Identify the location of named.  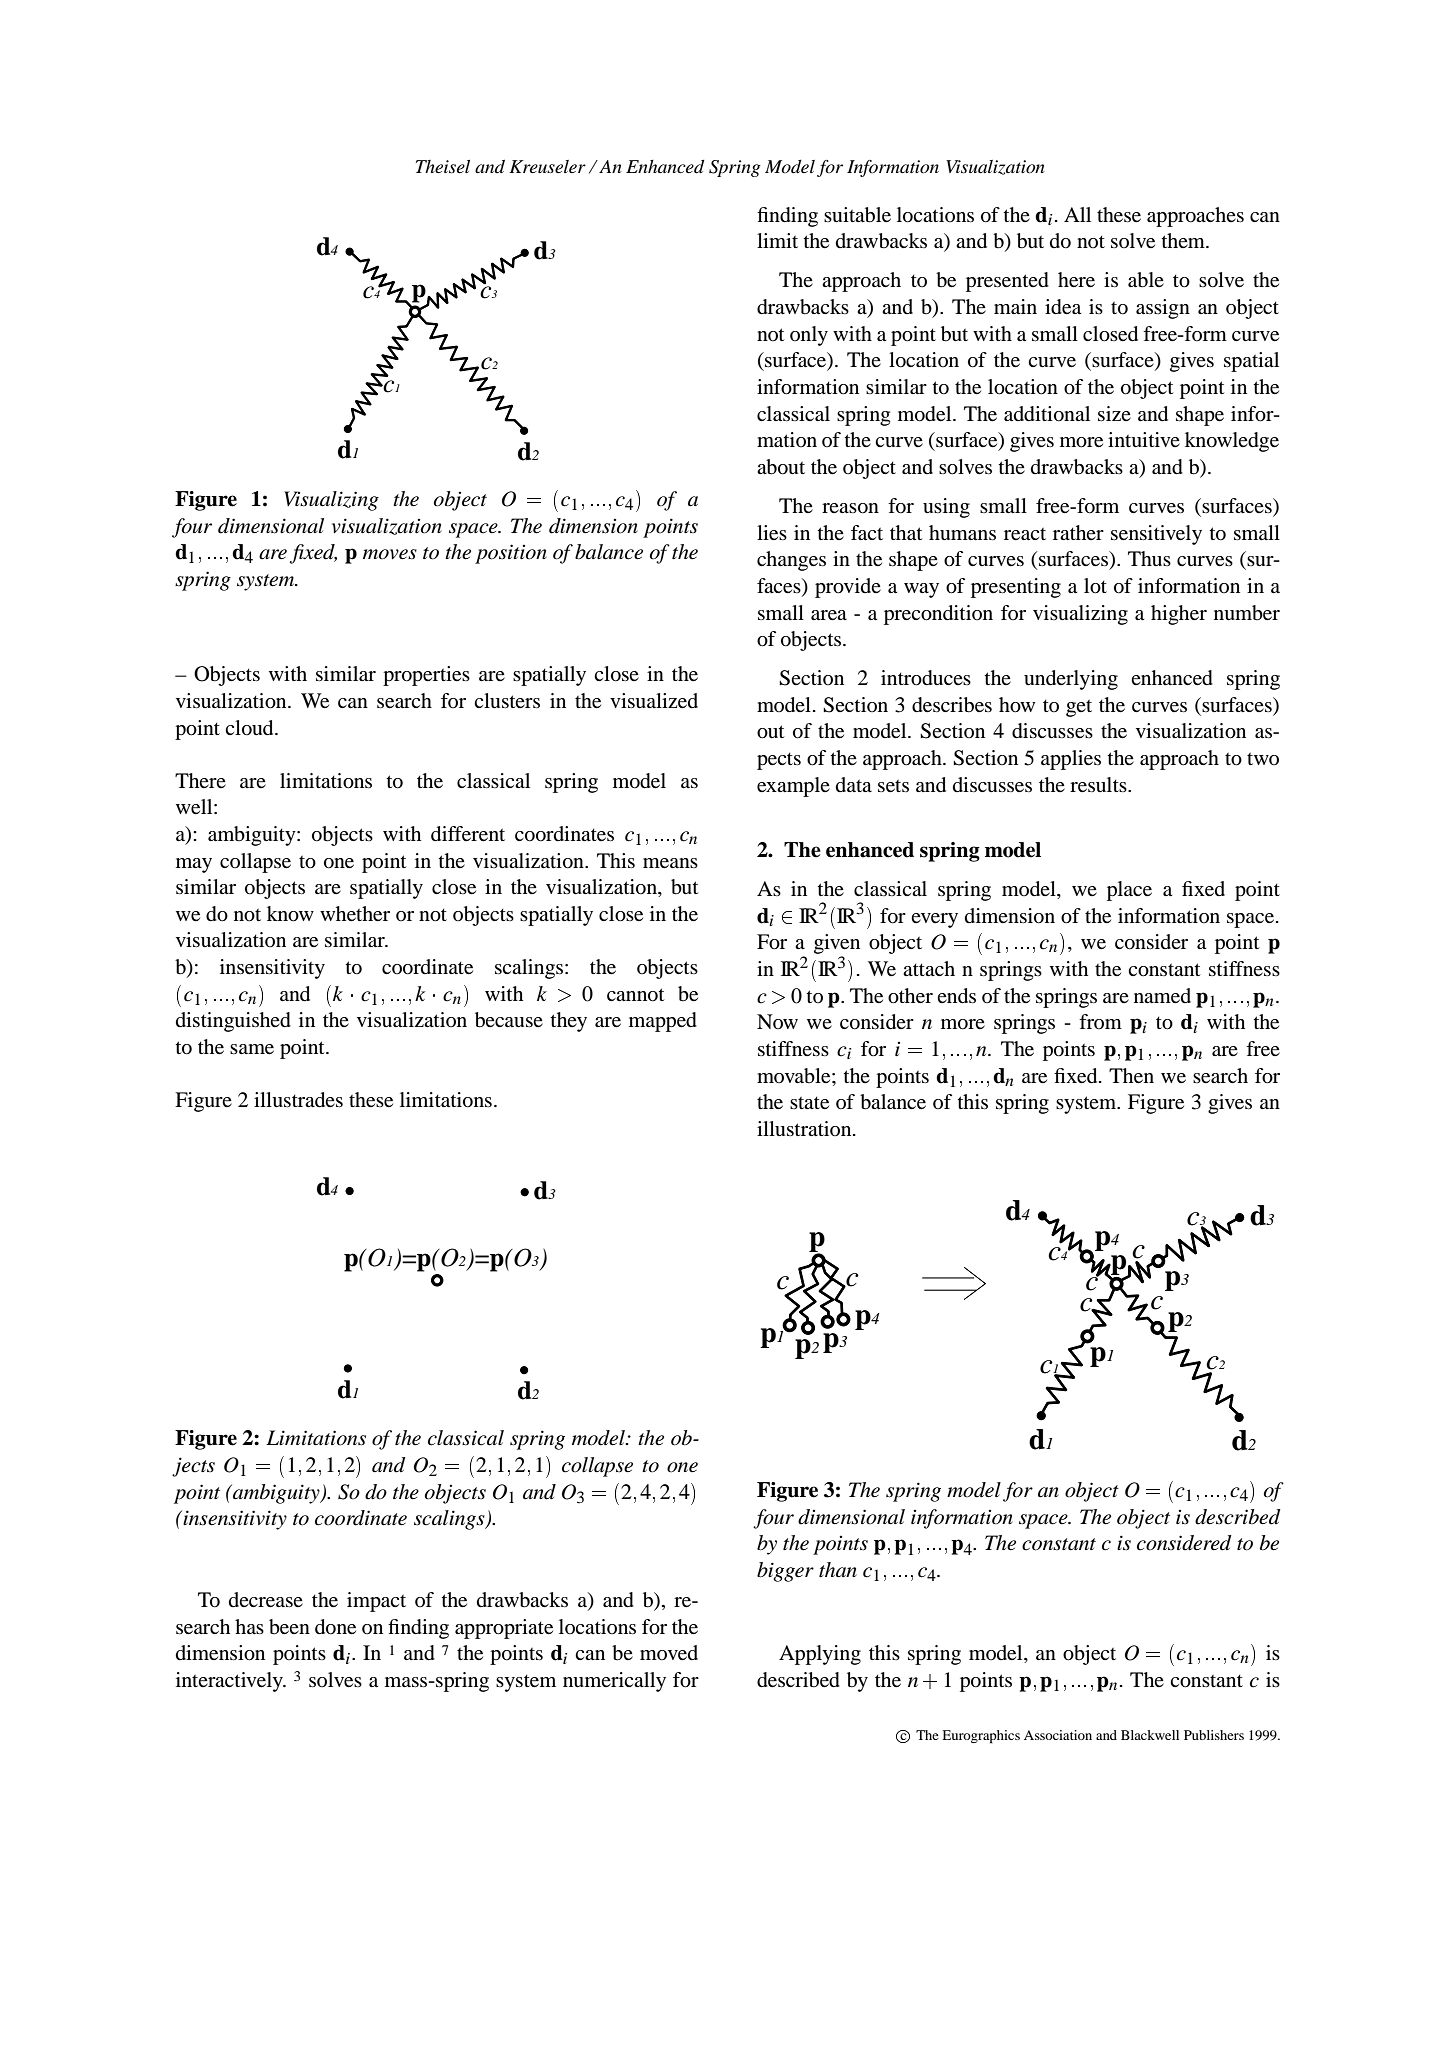
(1162, 996).
